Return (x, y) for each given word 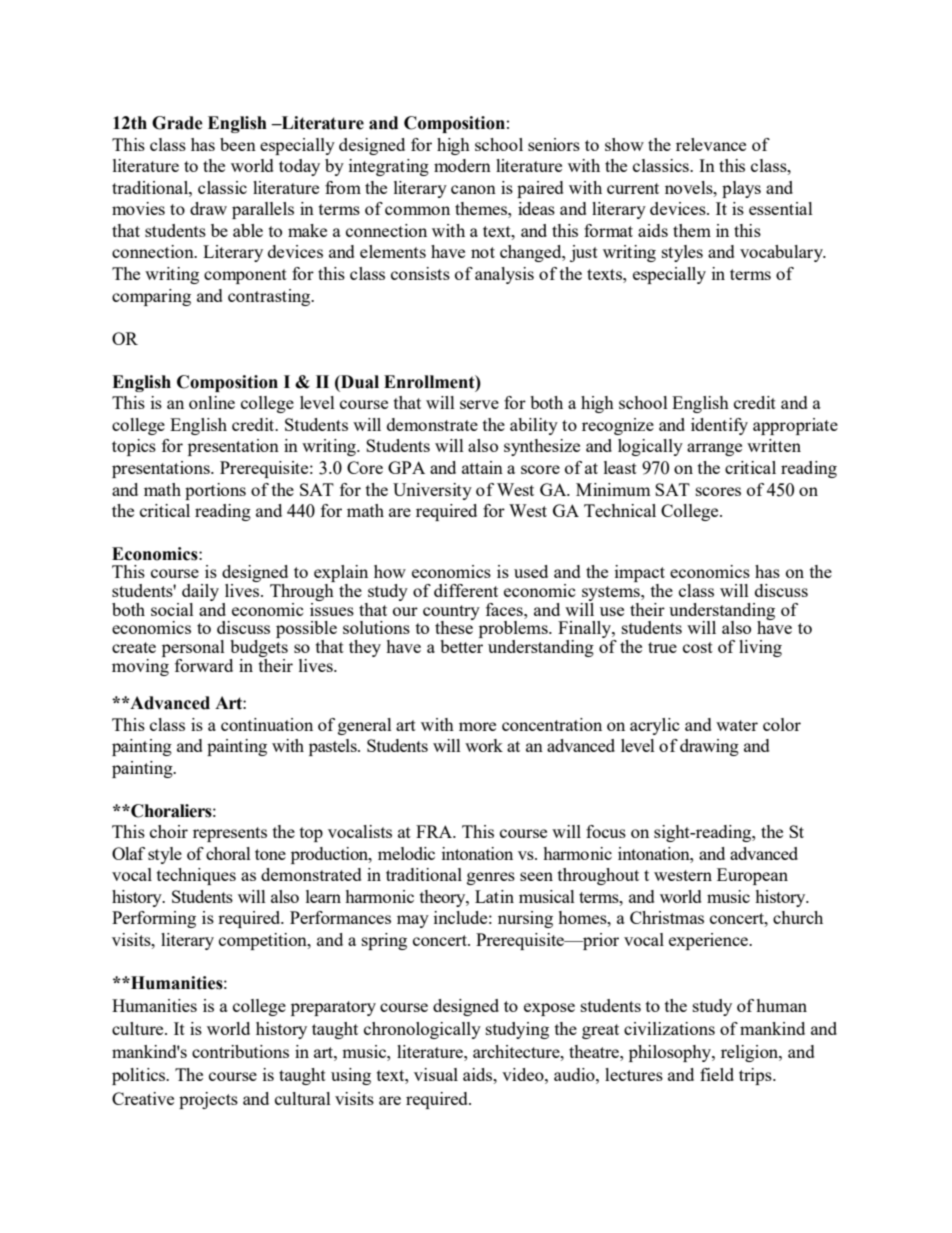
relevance (711, 144)
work (484, 745)
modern (462, 165)
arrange (714, 449)
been (238, 144)
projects (208, 1100)
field (717, 1074)
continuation (267, 724)
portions (215, 491)
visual (436, 1074)
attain (482, 467)
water (737, 725)
